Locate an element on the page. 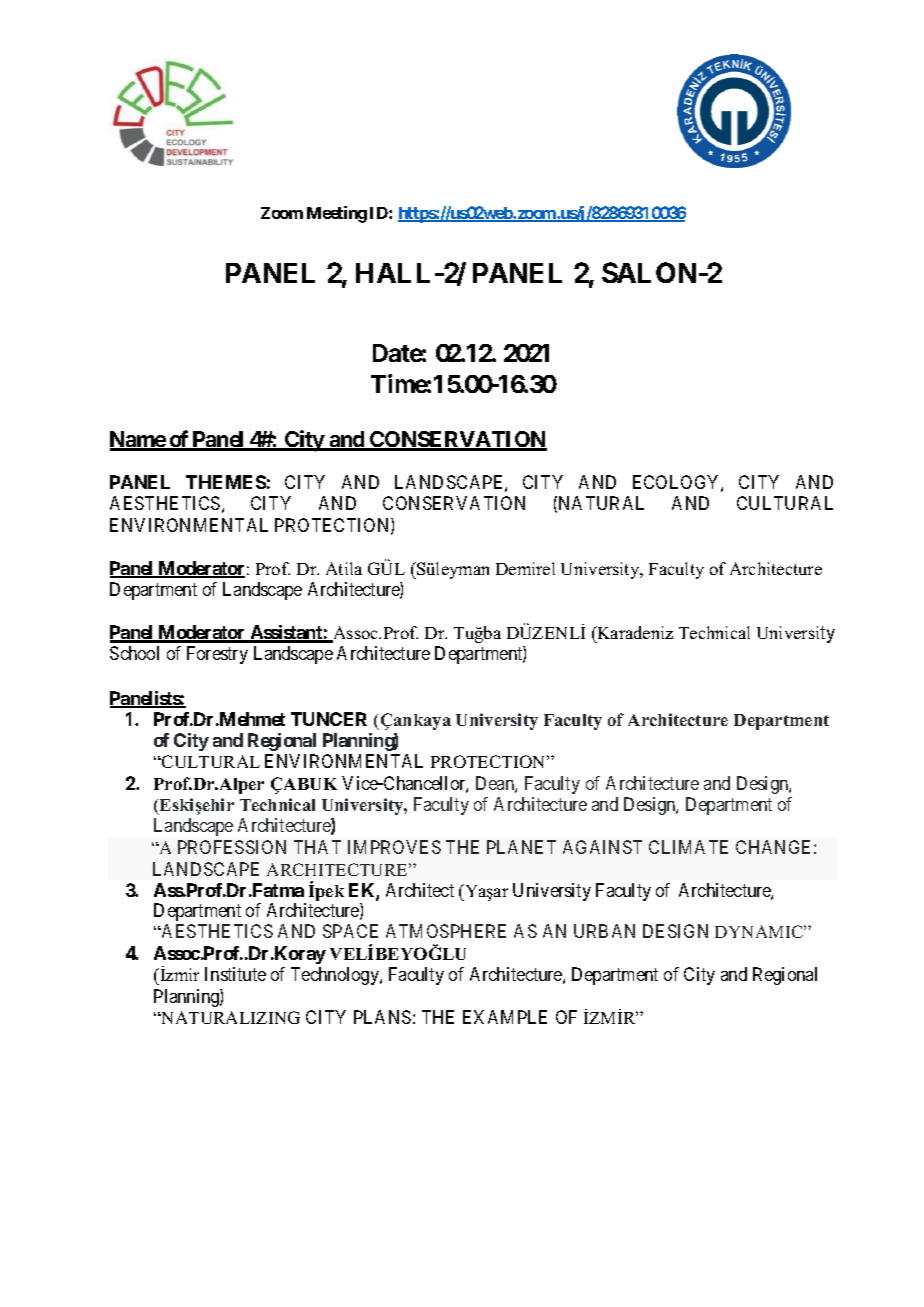  Meeting is located at coordinates (337, 214).
